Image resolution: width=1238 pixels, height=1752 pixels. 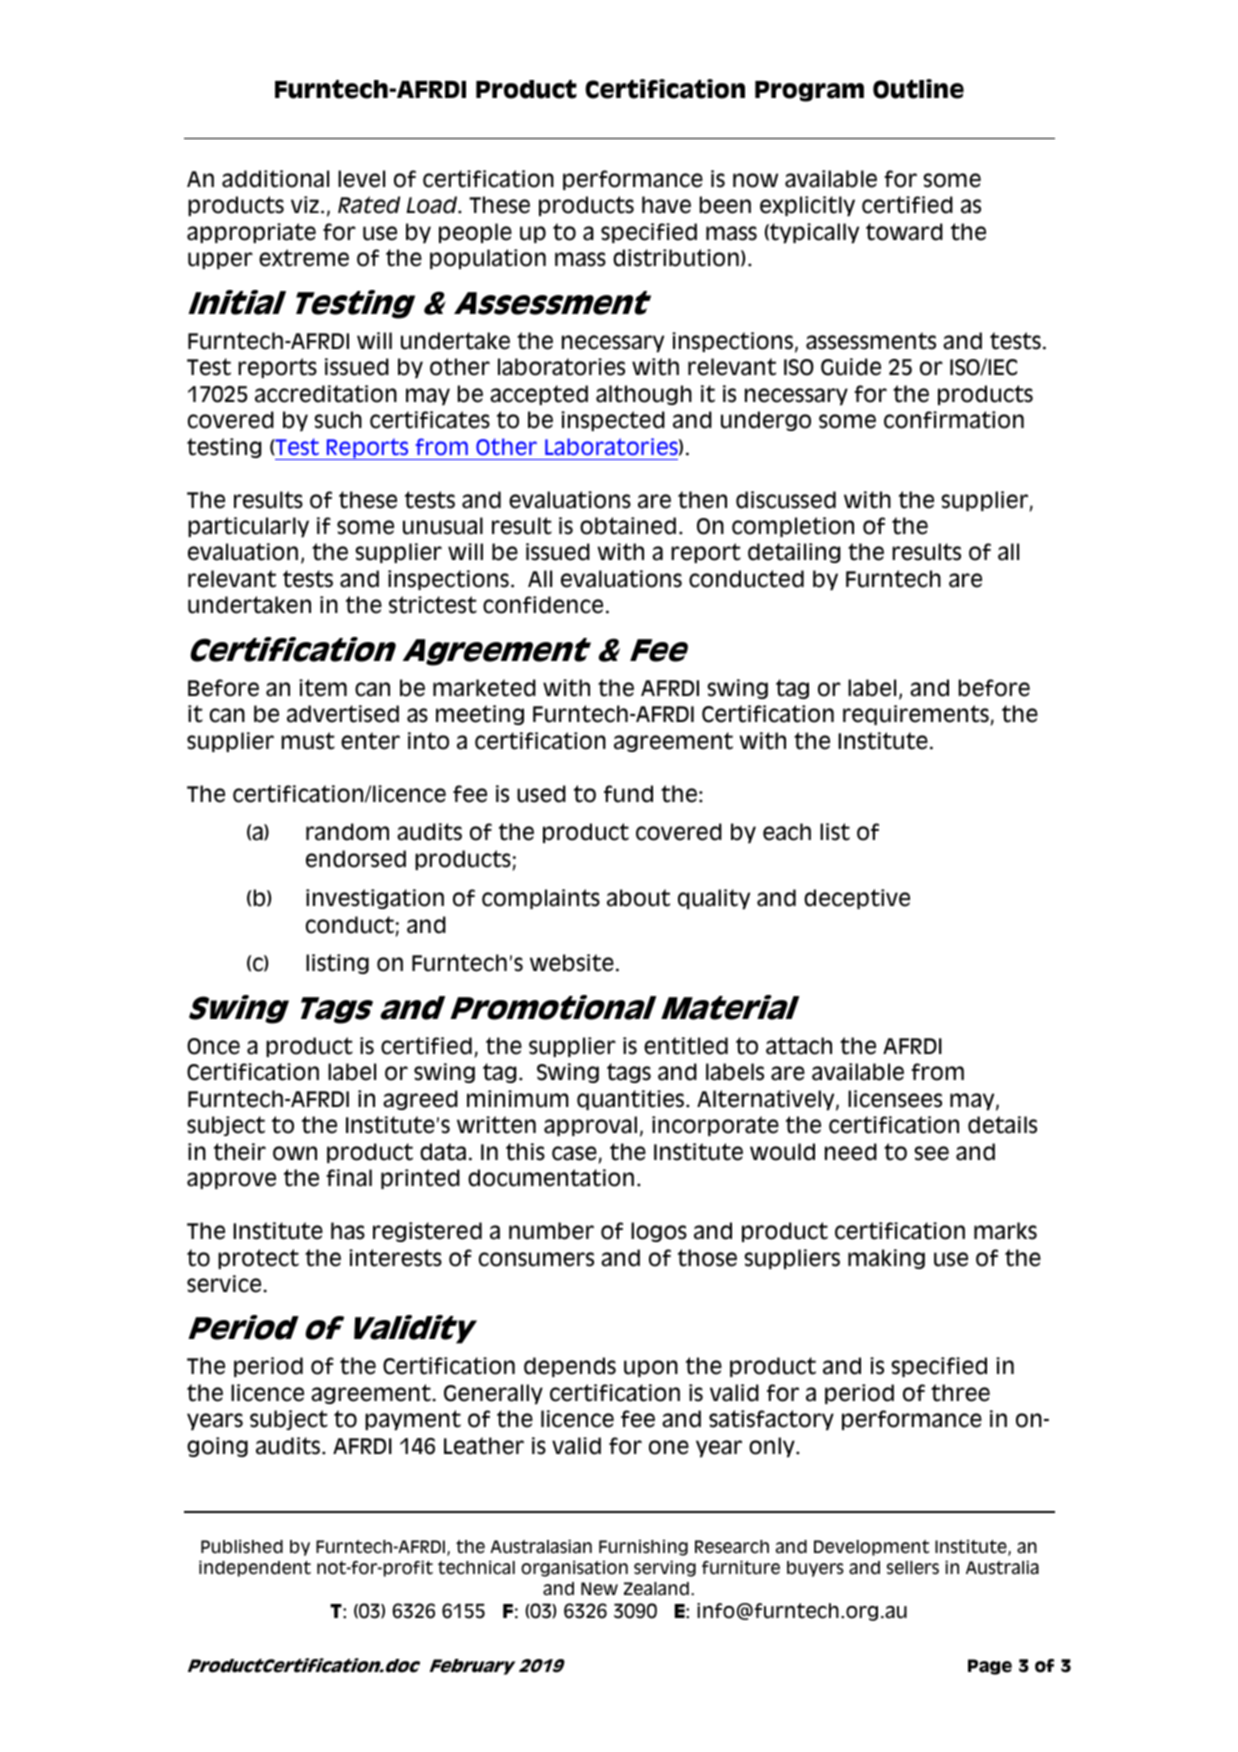 I want to click on Outline, so click(x=918, y=89).
